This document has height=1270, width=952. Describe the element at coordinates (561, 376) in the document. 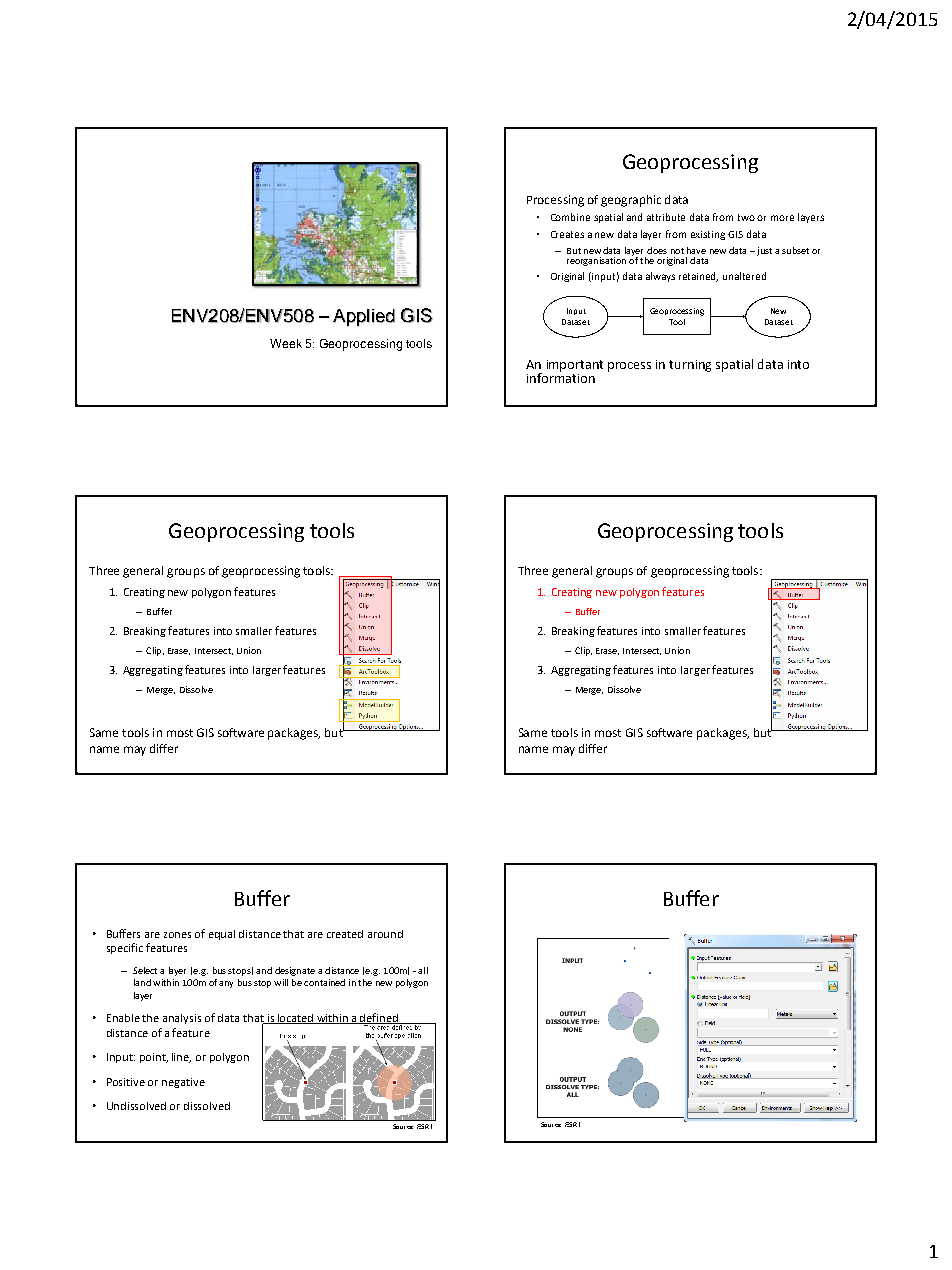

I see `information` at that location.
